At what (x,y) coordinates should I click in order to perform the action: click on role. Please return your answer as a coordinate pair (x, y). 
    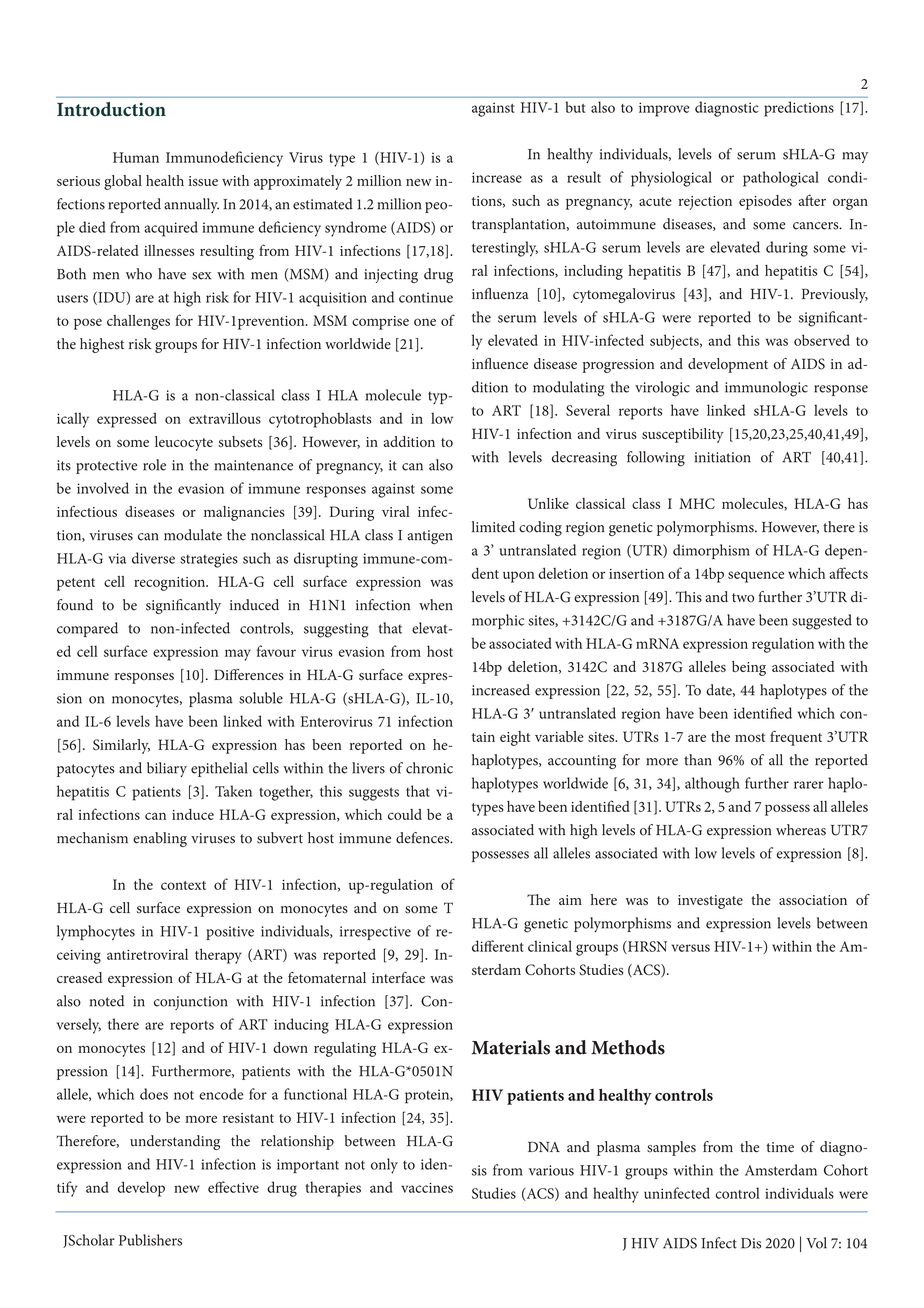
    Looking at the image, I should click on (154, 465).
